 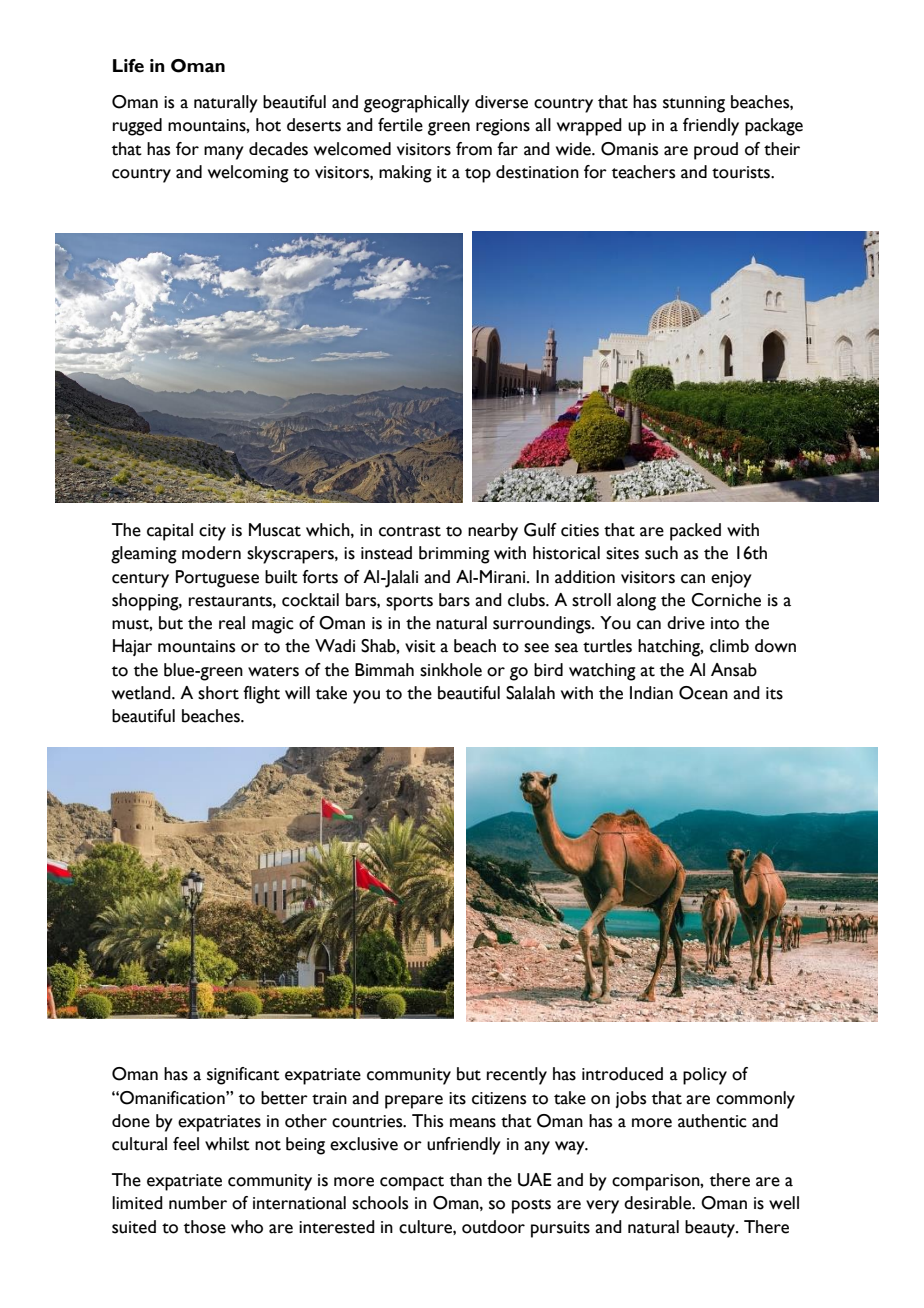 I want to click on nearby, so click(x=493, y=532).
